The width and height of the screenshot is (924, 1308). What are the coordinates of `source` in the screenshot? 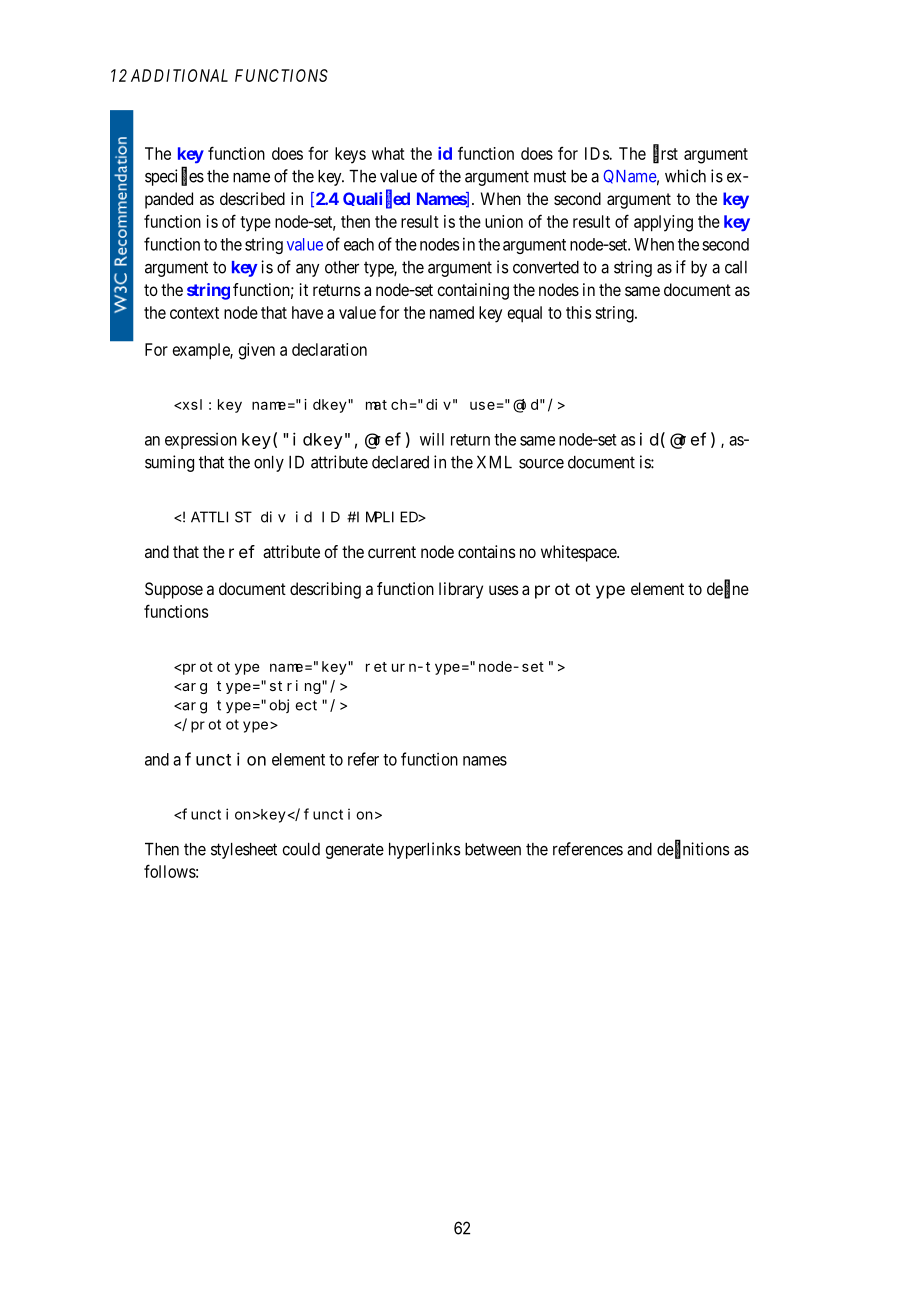 It's located at (541, 464).
